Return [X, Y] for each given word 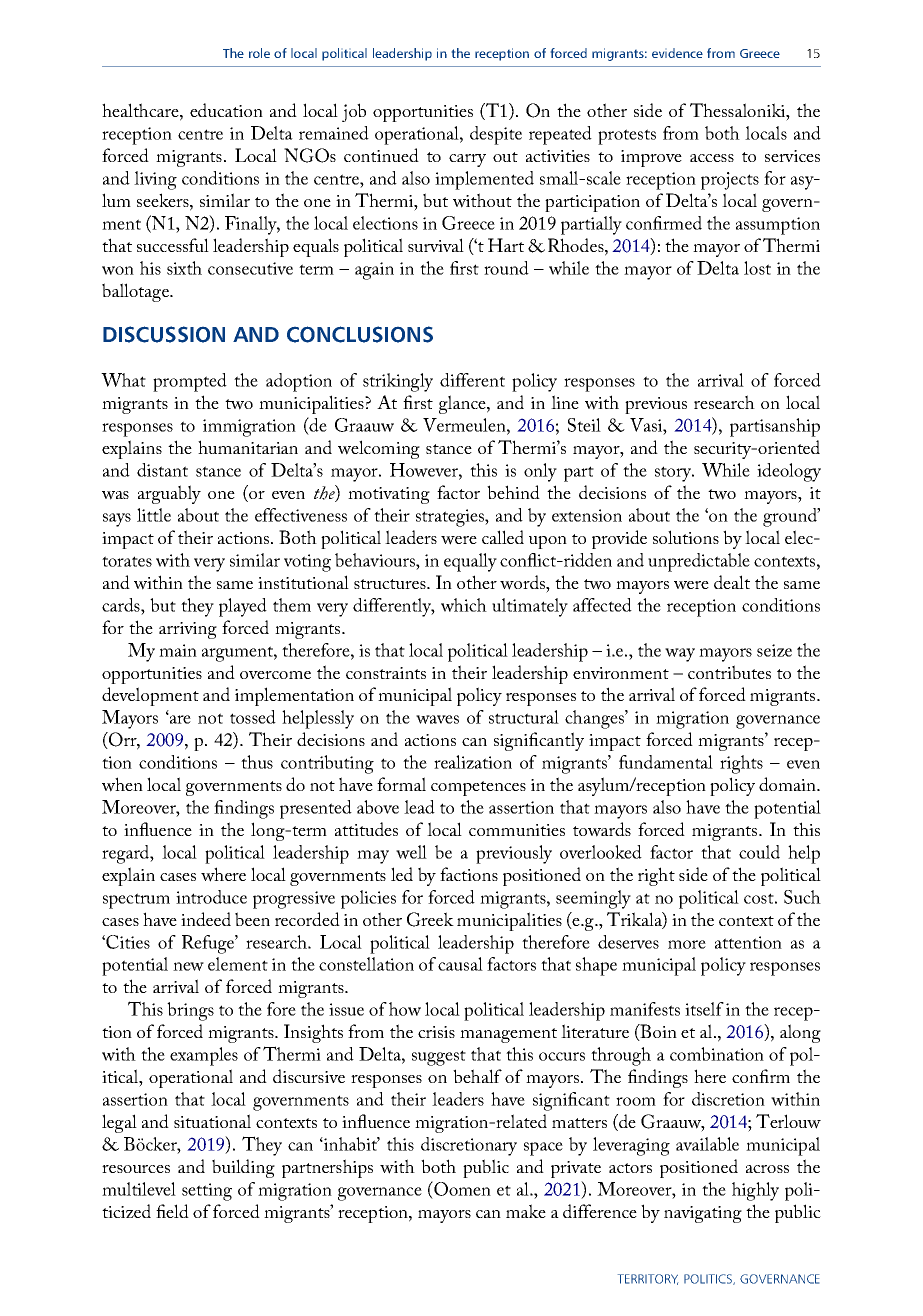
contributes [729, 672]
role [259, 53]
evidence [677, 53]
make [526, 1211]
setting [207, 1192]
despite [496, 135]
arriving [188, 630]
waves [437, 719]
